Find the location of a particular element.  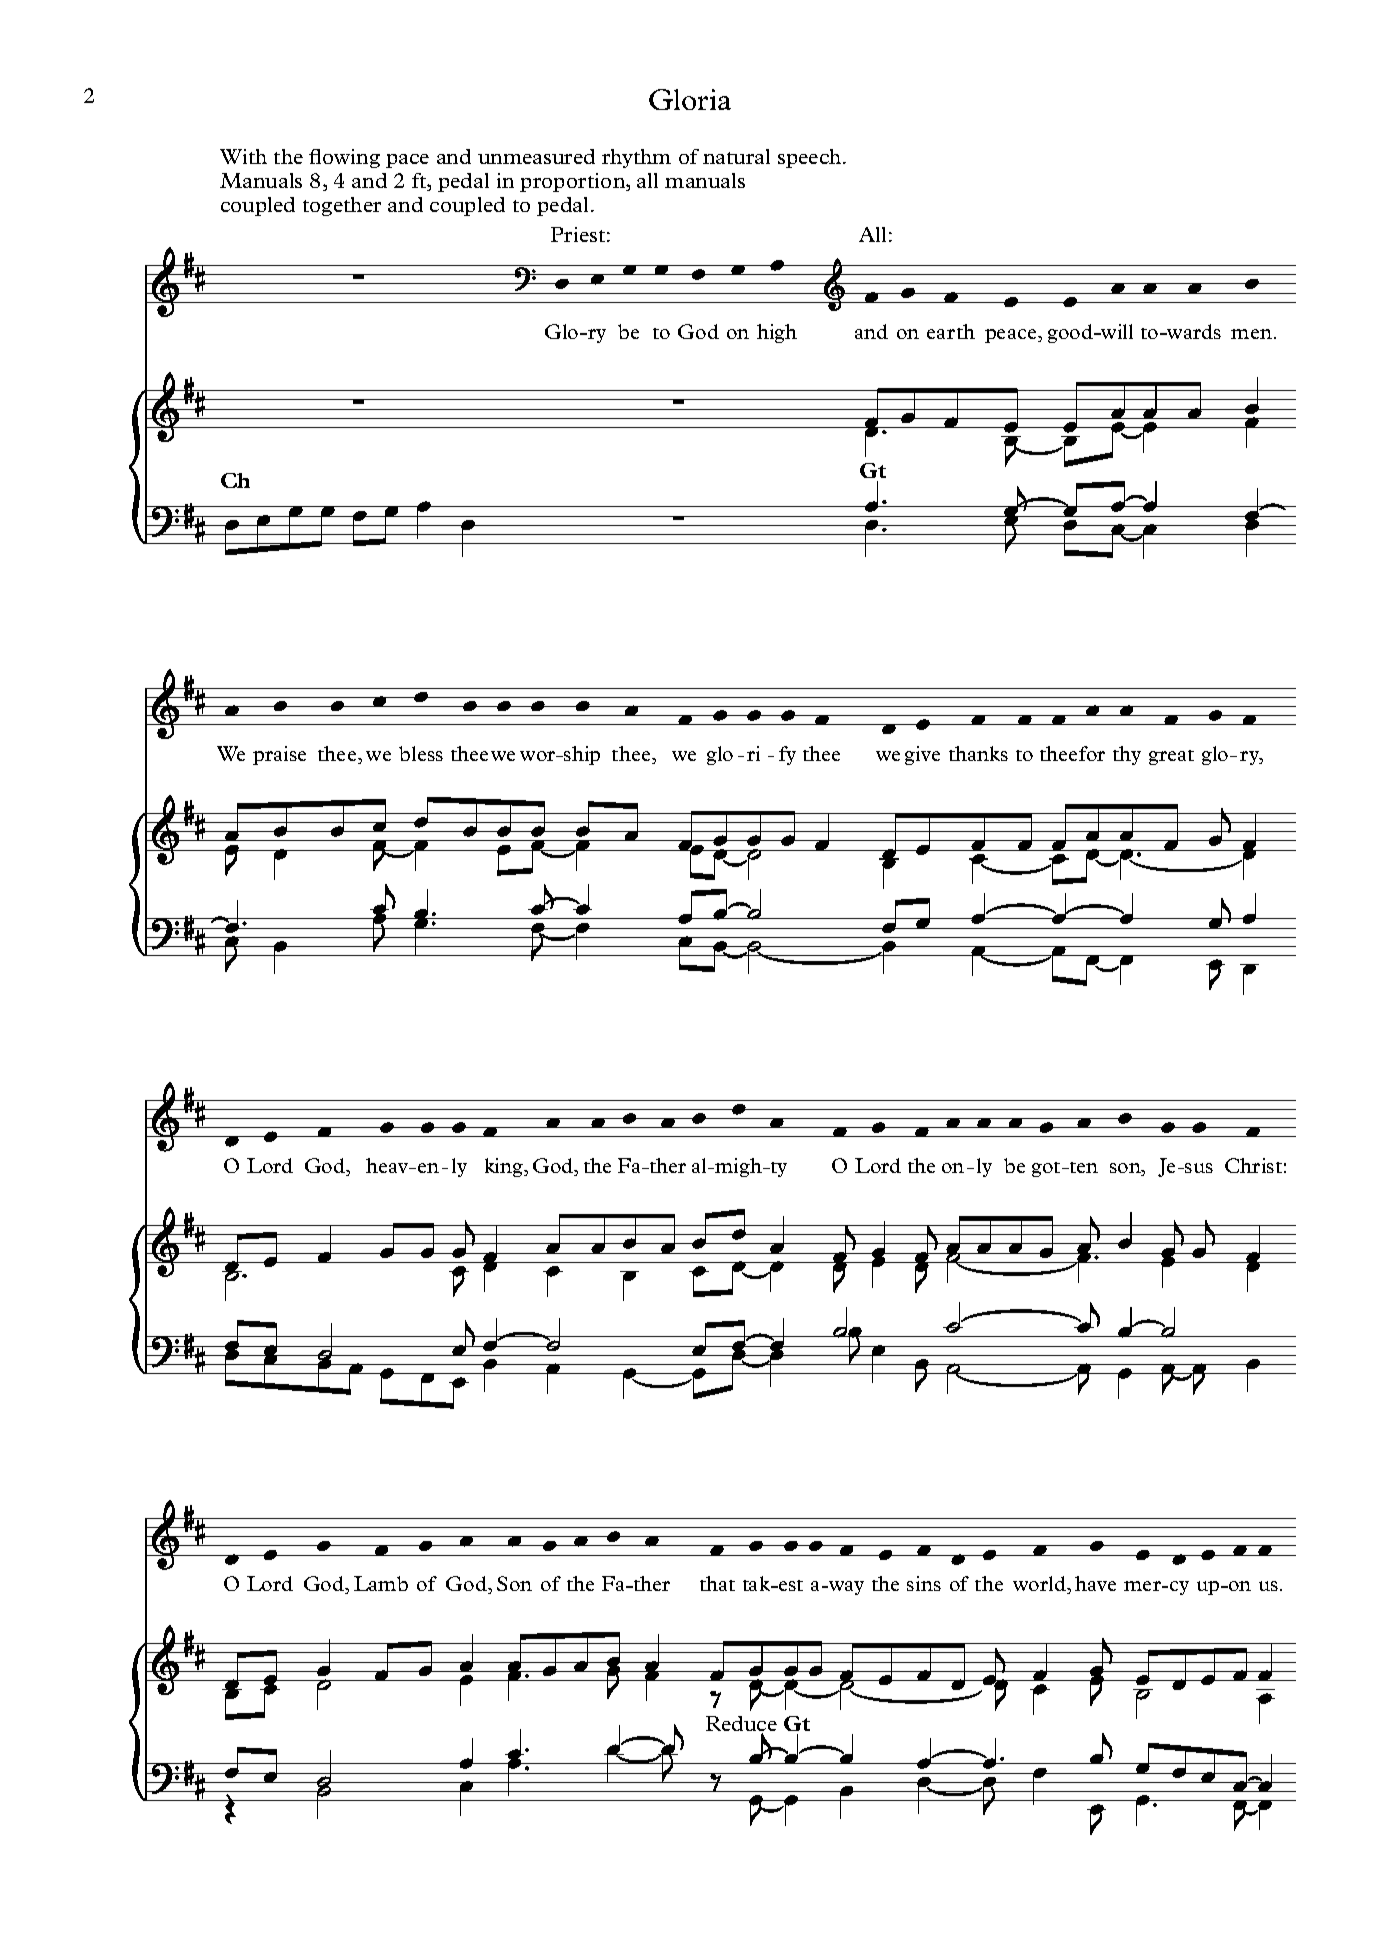

high is located at coordinates (777, 333).
